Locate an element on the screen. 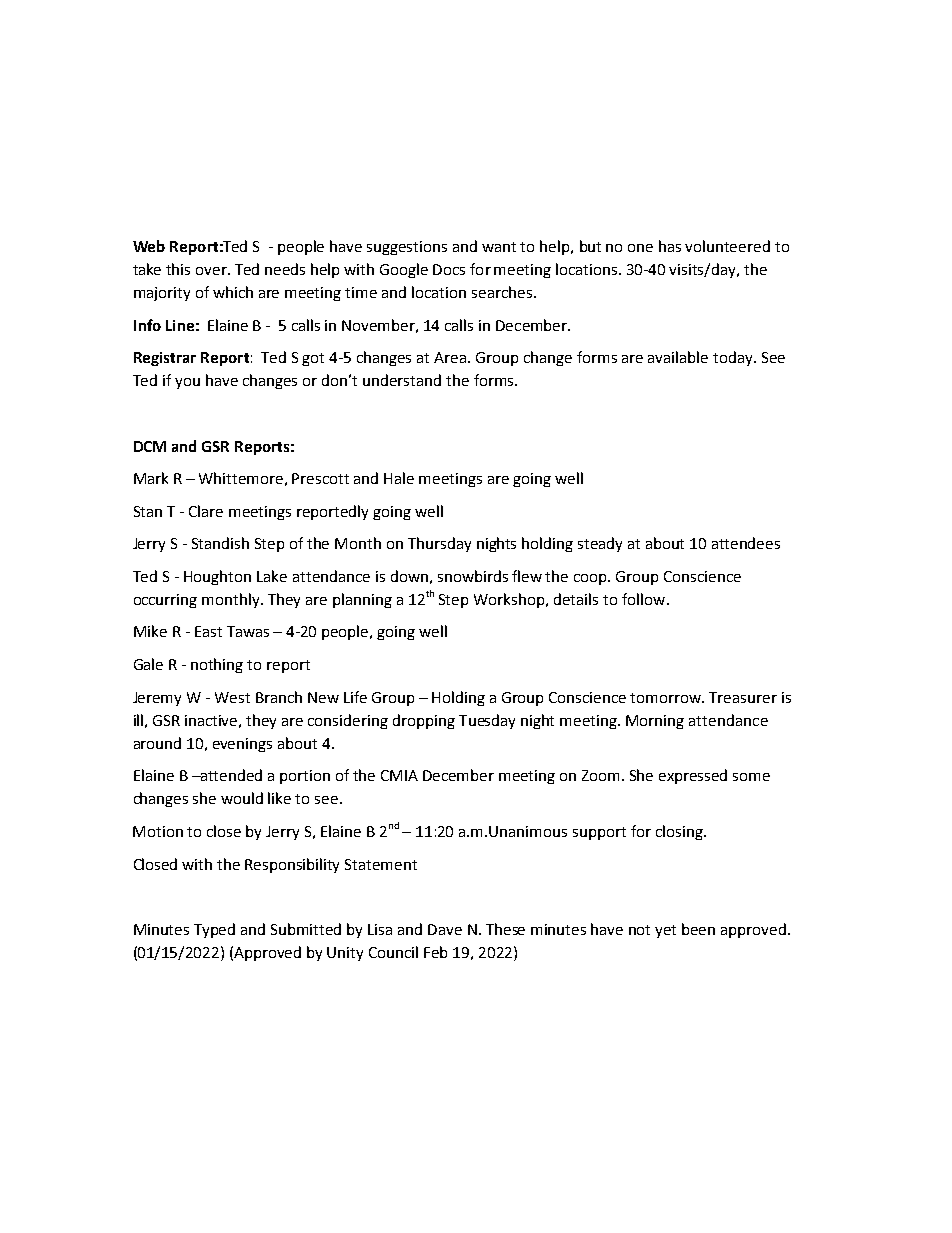 This screenshot has height=1233, width=952. has is located at coordinates (670, 246).
